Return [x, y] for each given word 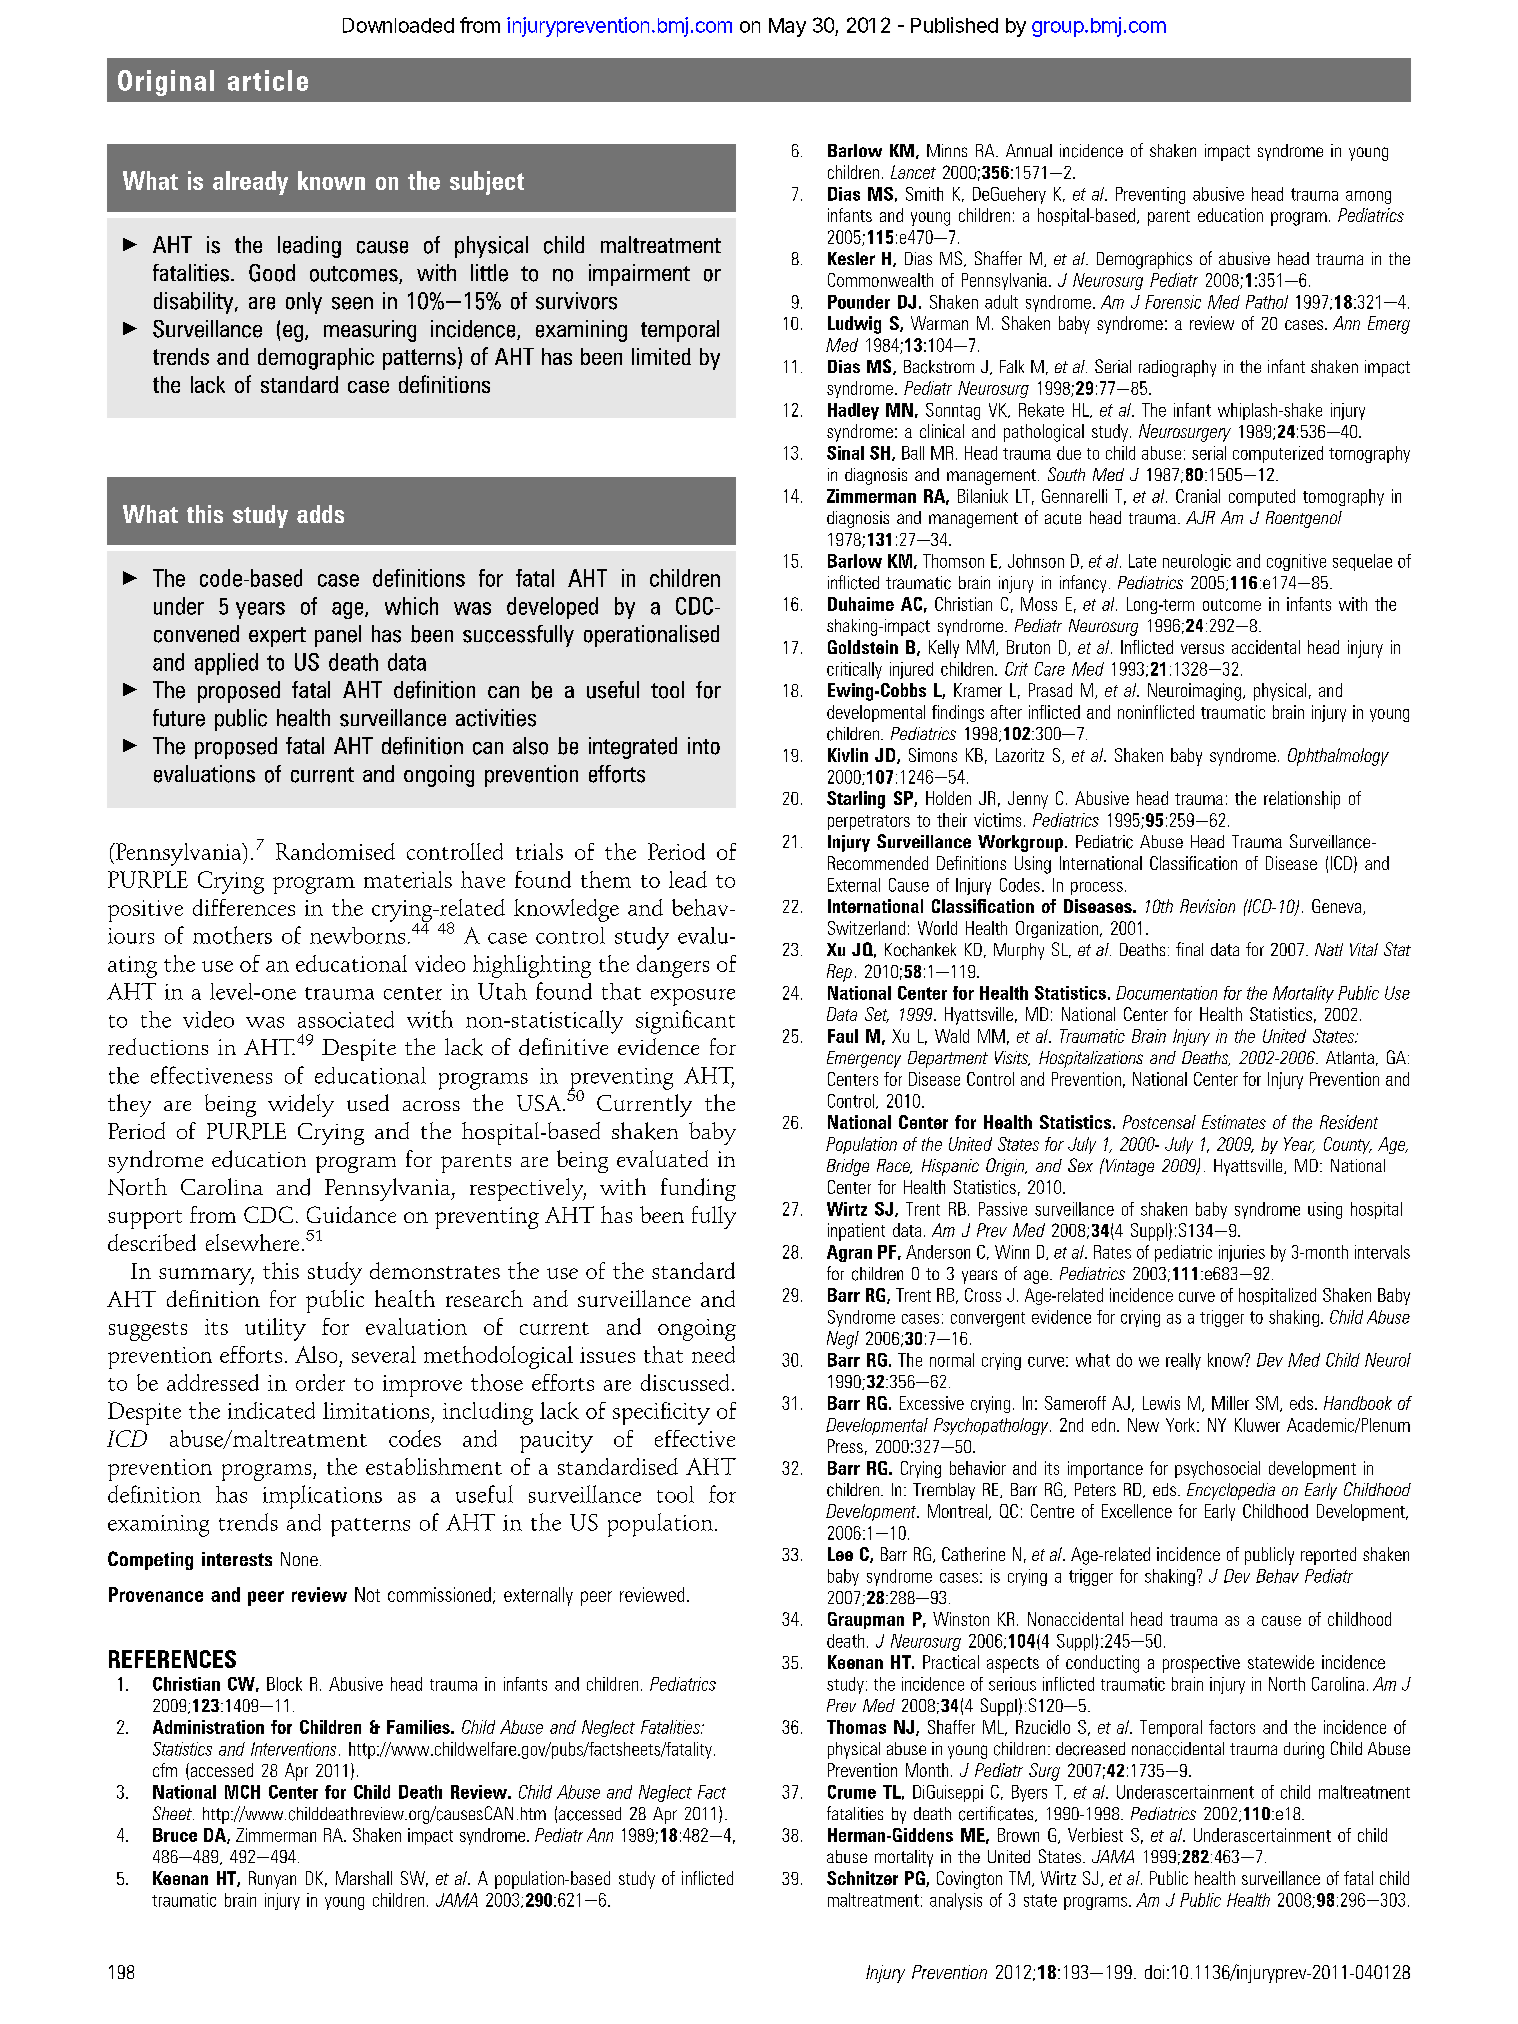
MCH [242, 1792]
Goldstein [863, 647]
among [1368, 197]
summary [206, 1276]
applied [226, 664]
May [787, 27]
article [268, 80]
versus [1202, 649]
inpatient [856, 1232]
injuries [1242, 1253]
